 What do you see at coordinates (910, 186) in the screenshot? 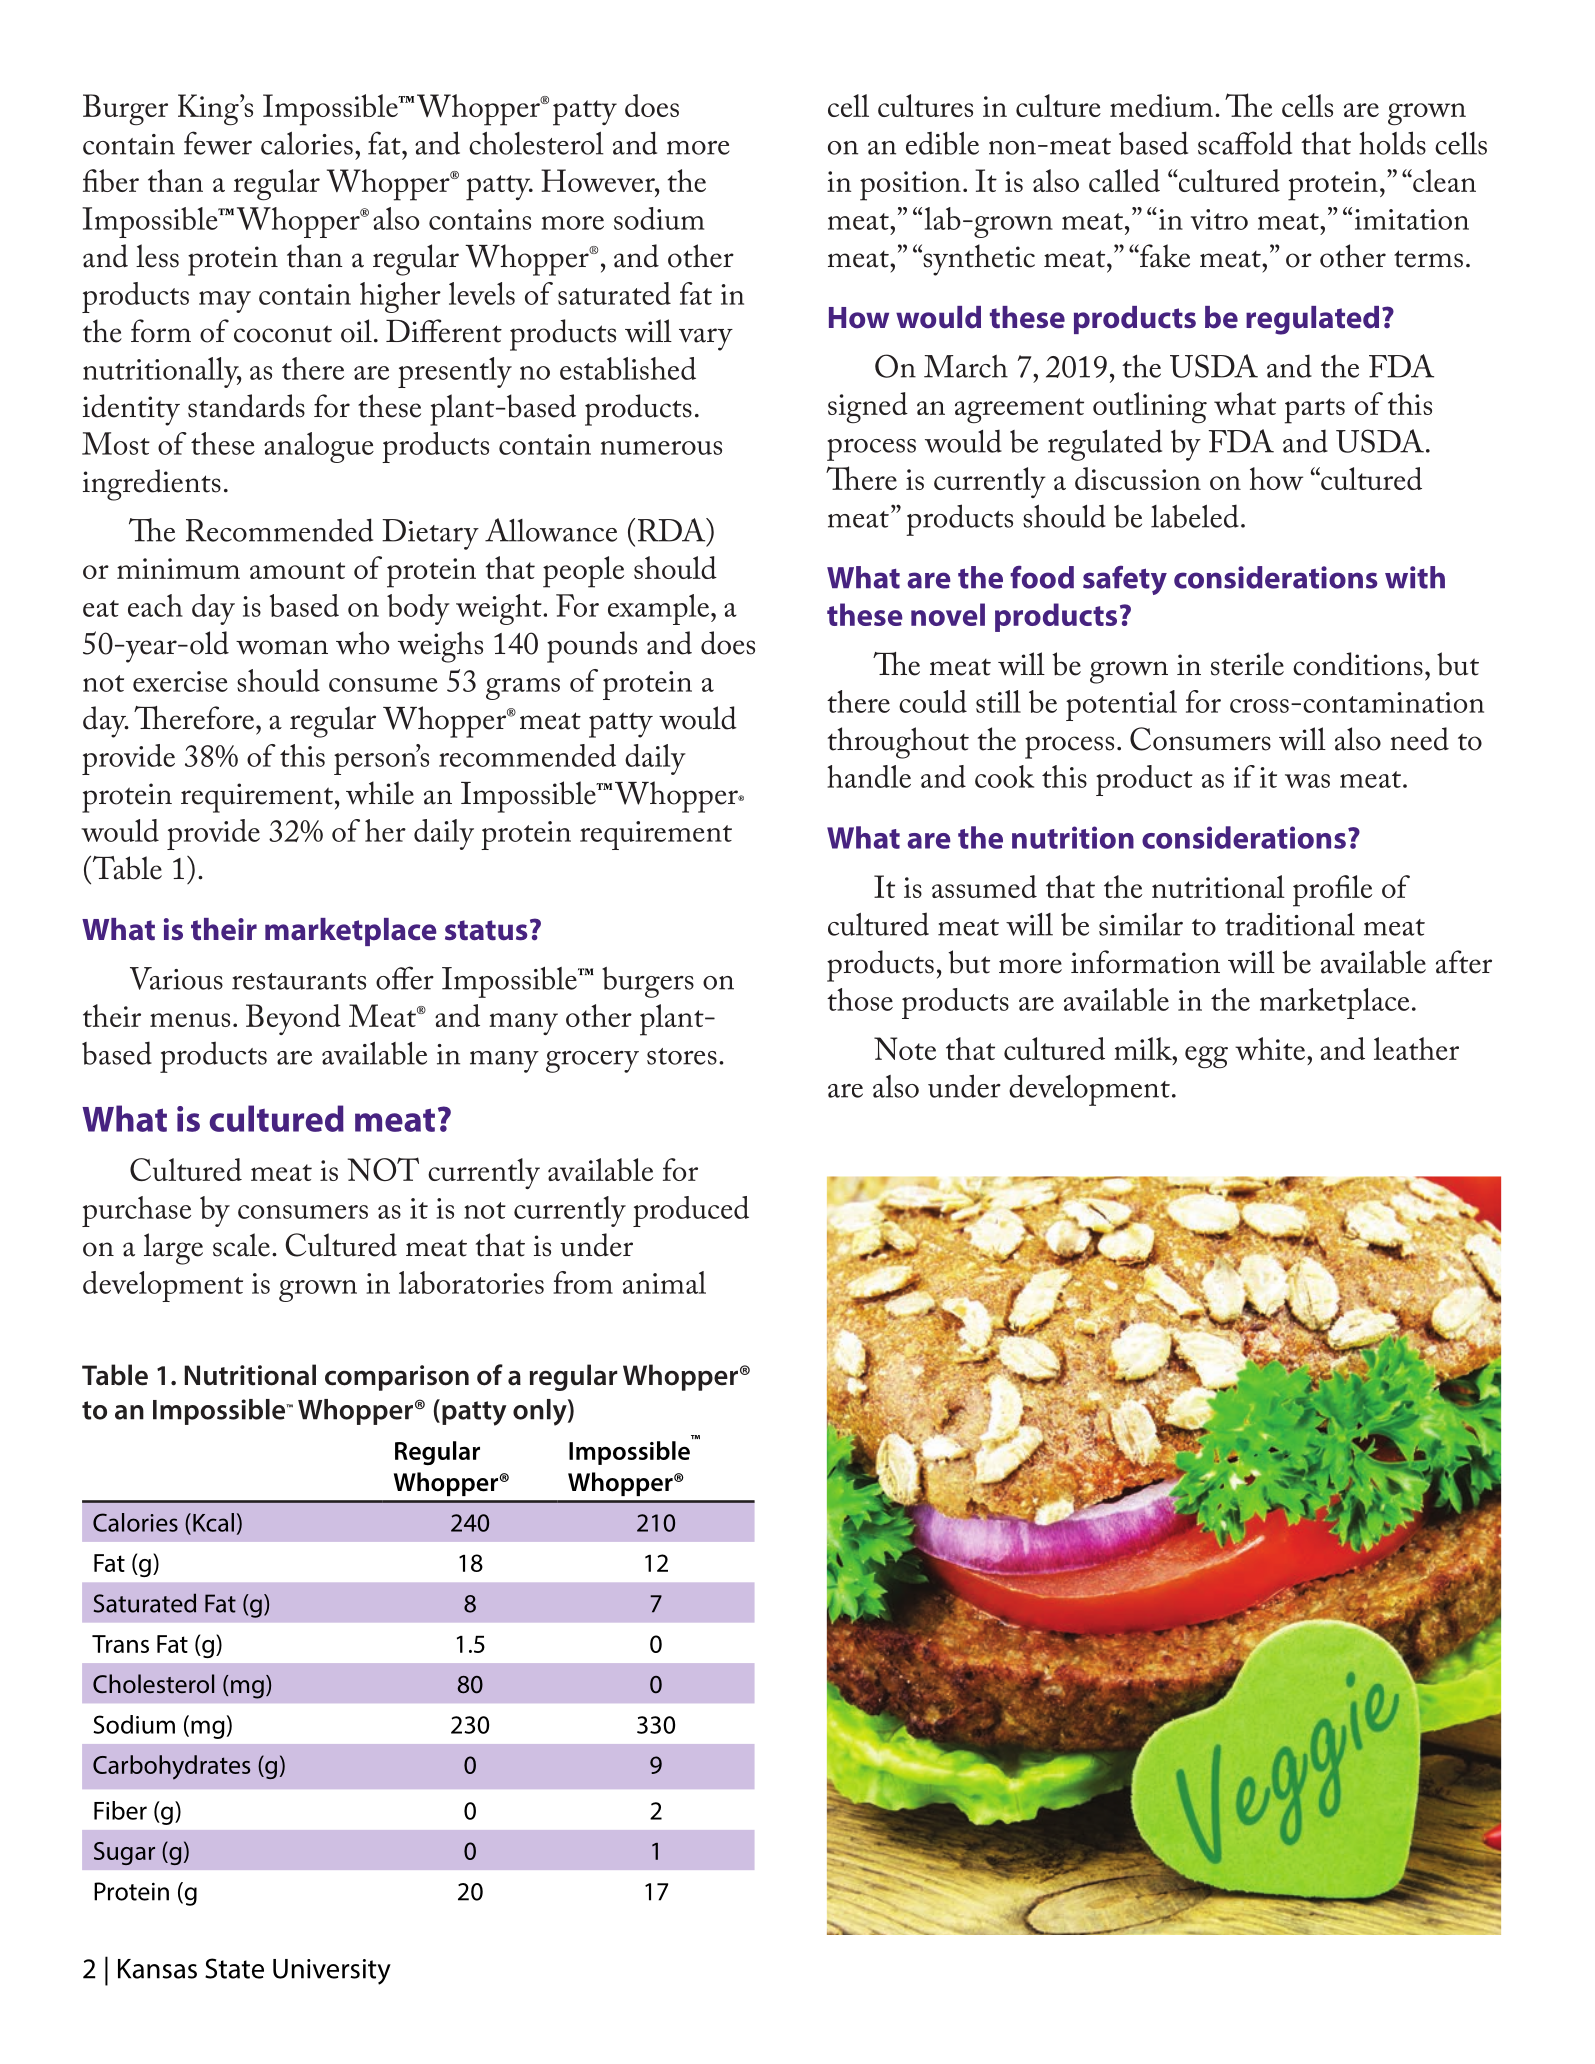
I see `position` at bounding box center [910, 186].
